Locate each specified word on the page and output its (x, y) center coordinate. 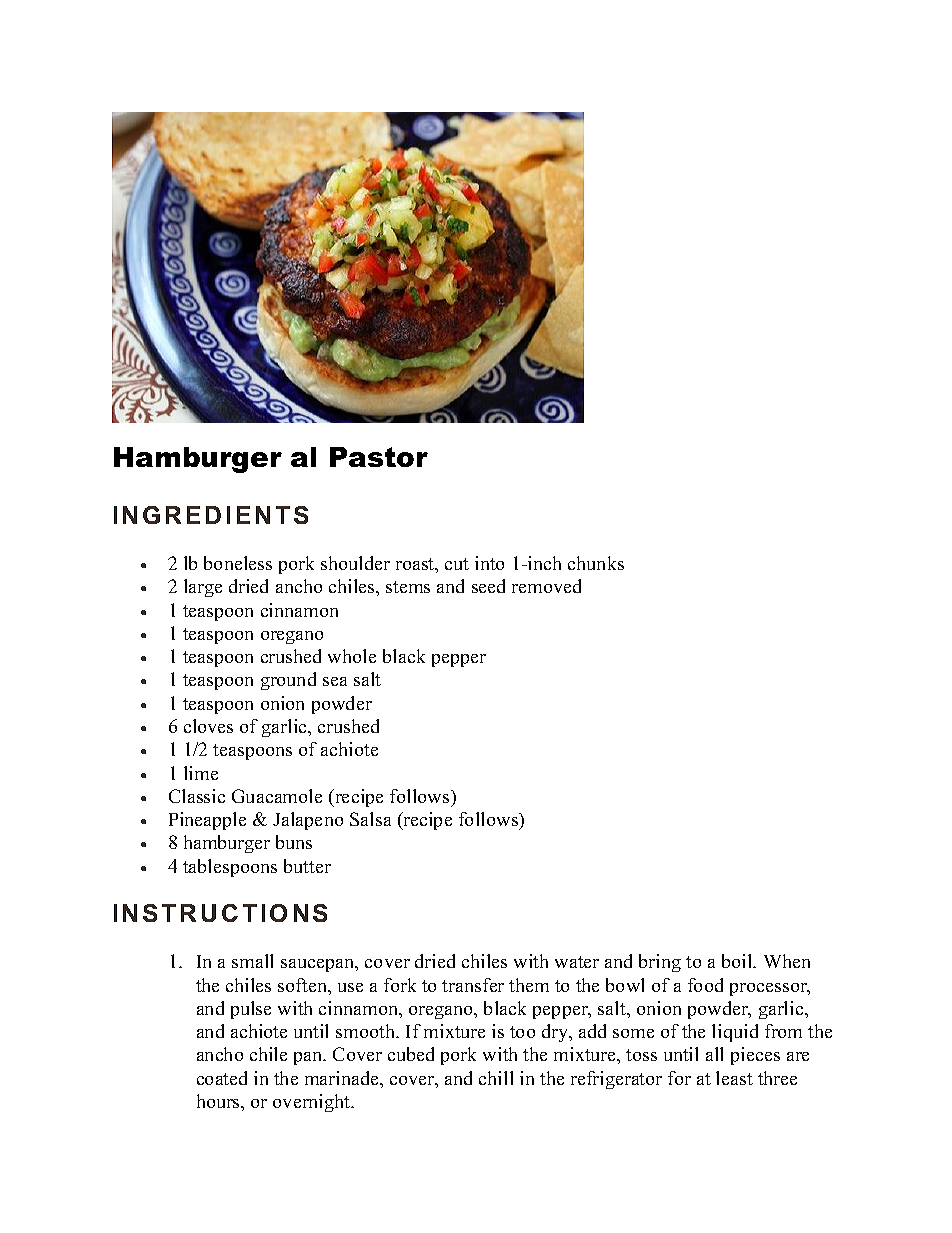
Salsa (370, 819)
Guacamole (277, 796)
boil (738, 961)
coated (222, 1078)
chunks (596, 563)
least (734, 1078)
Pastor (379, 457)
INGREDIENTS (211, 515)
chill (496, 1078)
